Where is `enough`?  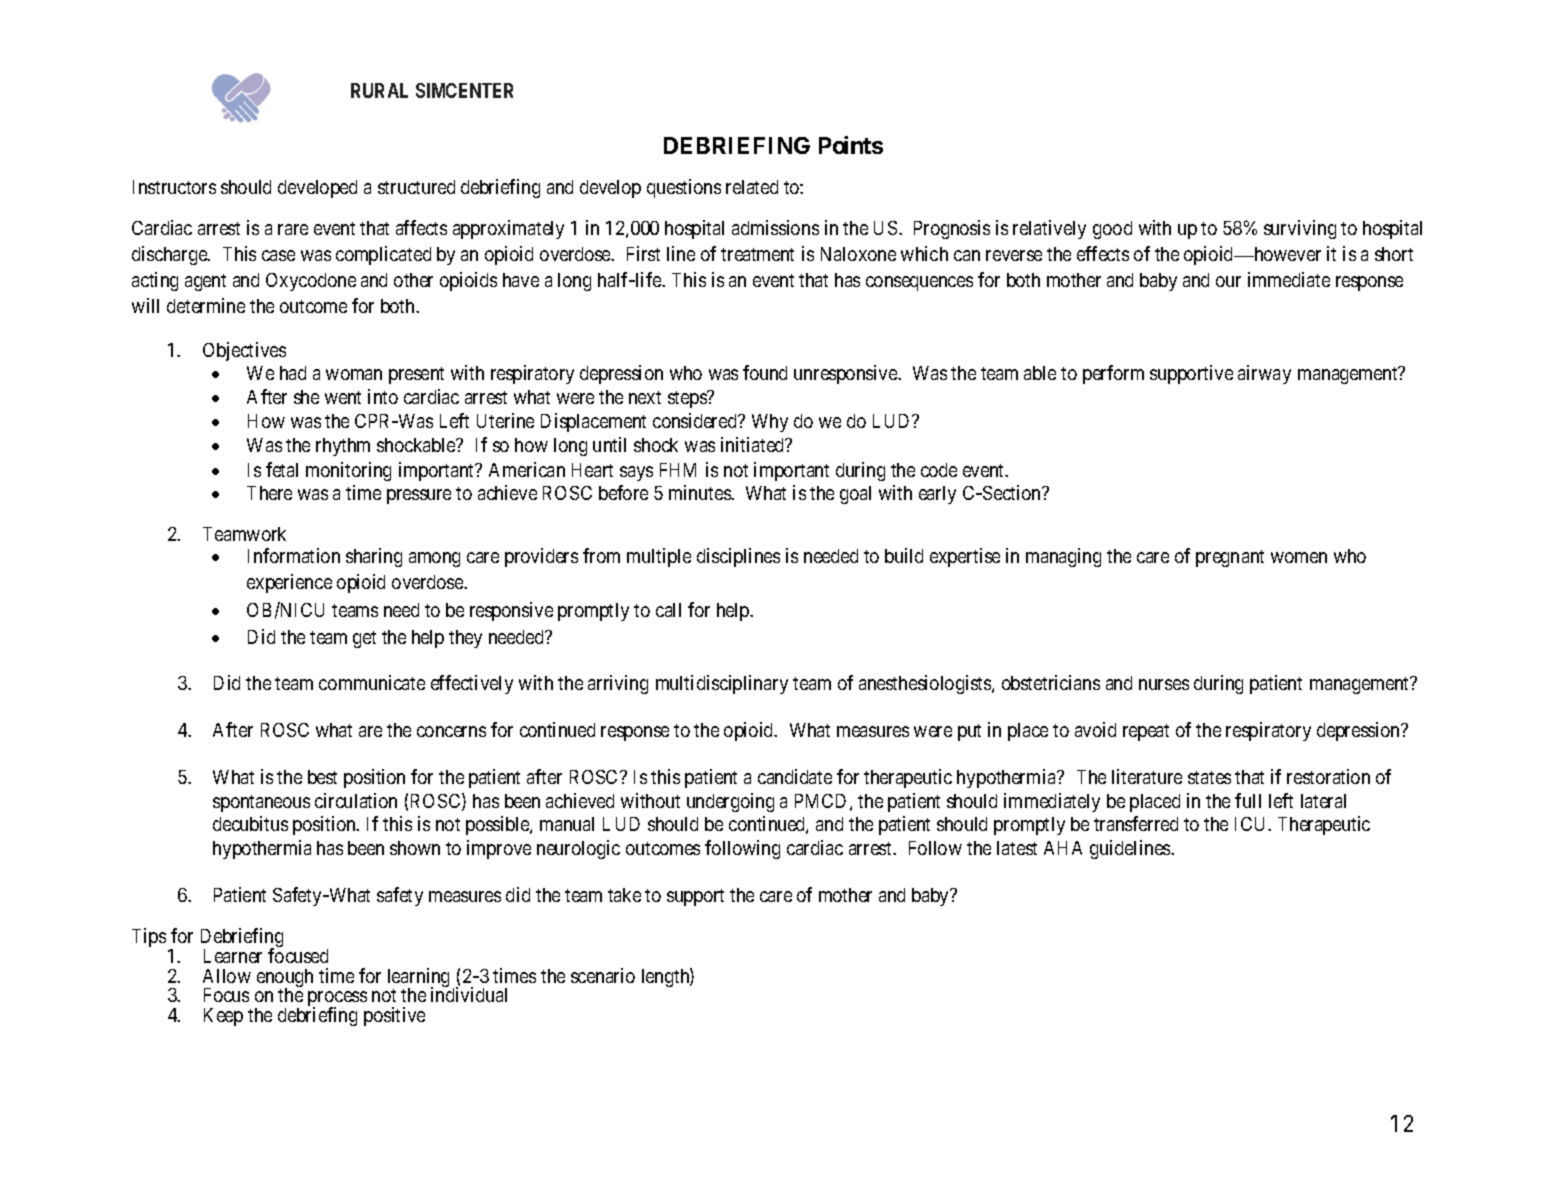
enough is located at coordinates (285, 979).
